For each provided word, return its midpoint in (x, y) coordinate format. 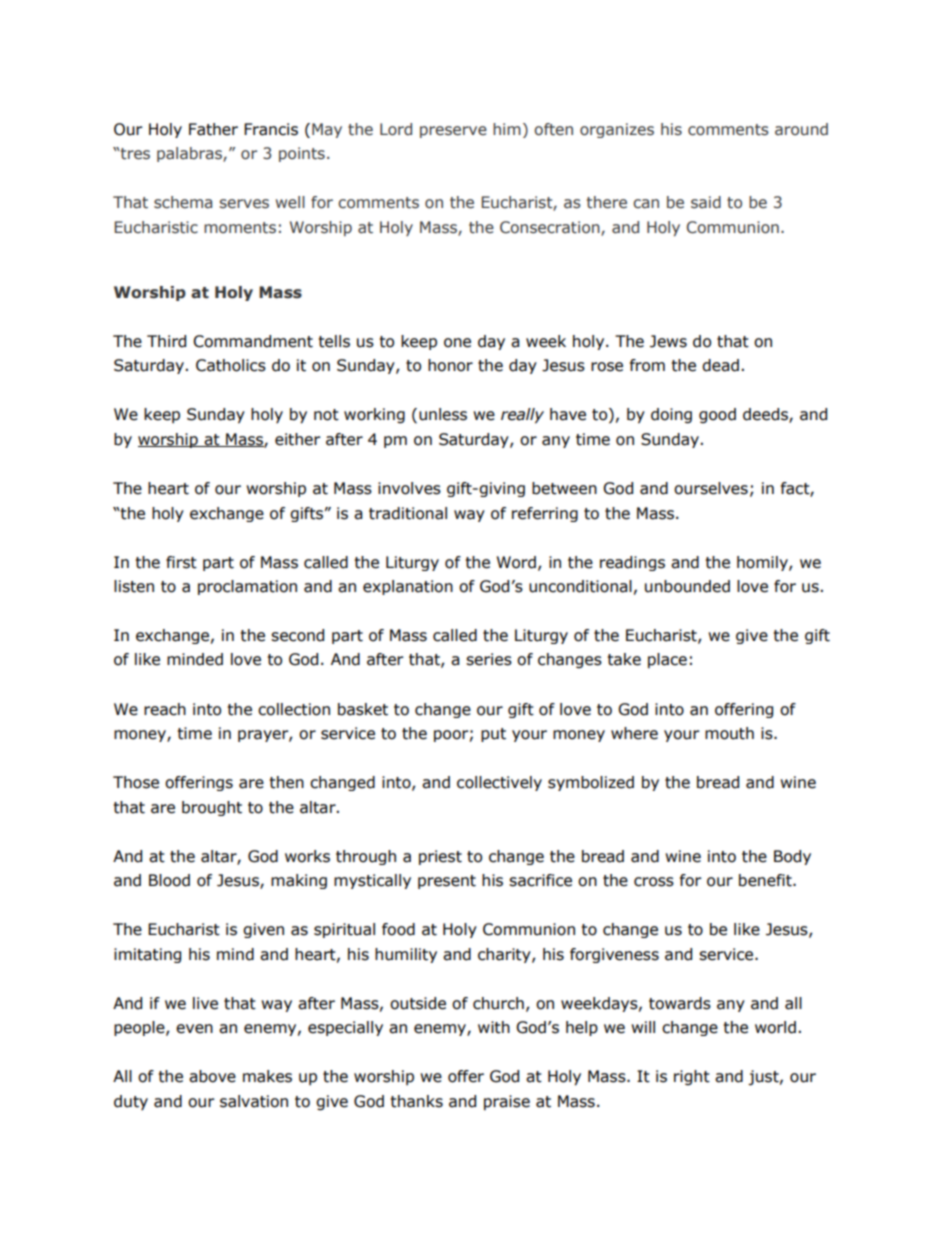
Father (213, 129)
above (212, 1076)
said (706, 202)
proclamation (247, 587)
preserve (453, 132)
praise (507, 1102)
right (692, 1077)
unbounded (687, 586)
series (489, 659)
